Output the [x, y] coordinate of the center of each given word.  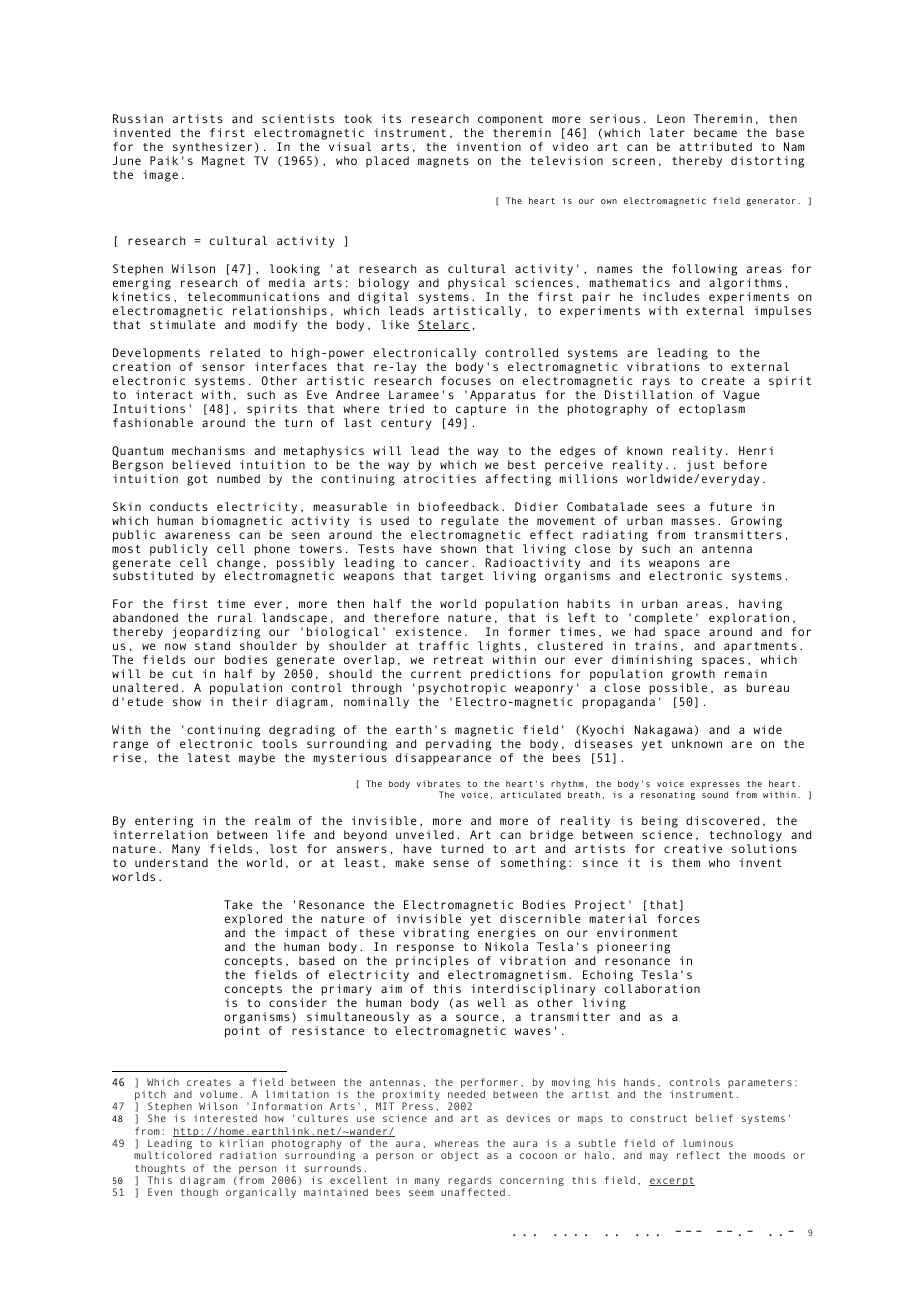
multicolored [172, 1155]
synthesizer [212, 148]
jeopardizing [216, 634]
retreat [458, 660]
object [460, 1156]
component [510, 120]
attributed [715, 146]
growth [693, 676]
